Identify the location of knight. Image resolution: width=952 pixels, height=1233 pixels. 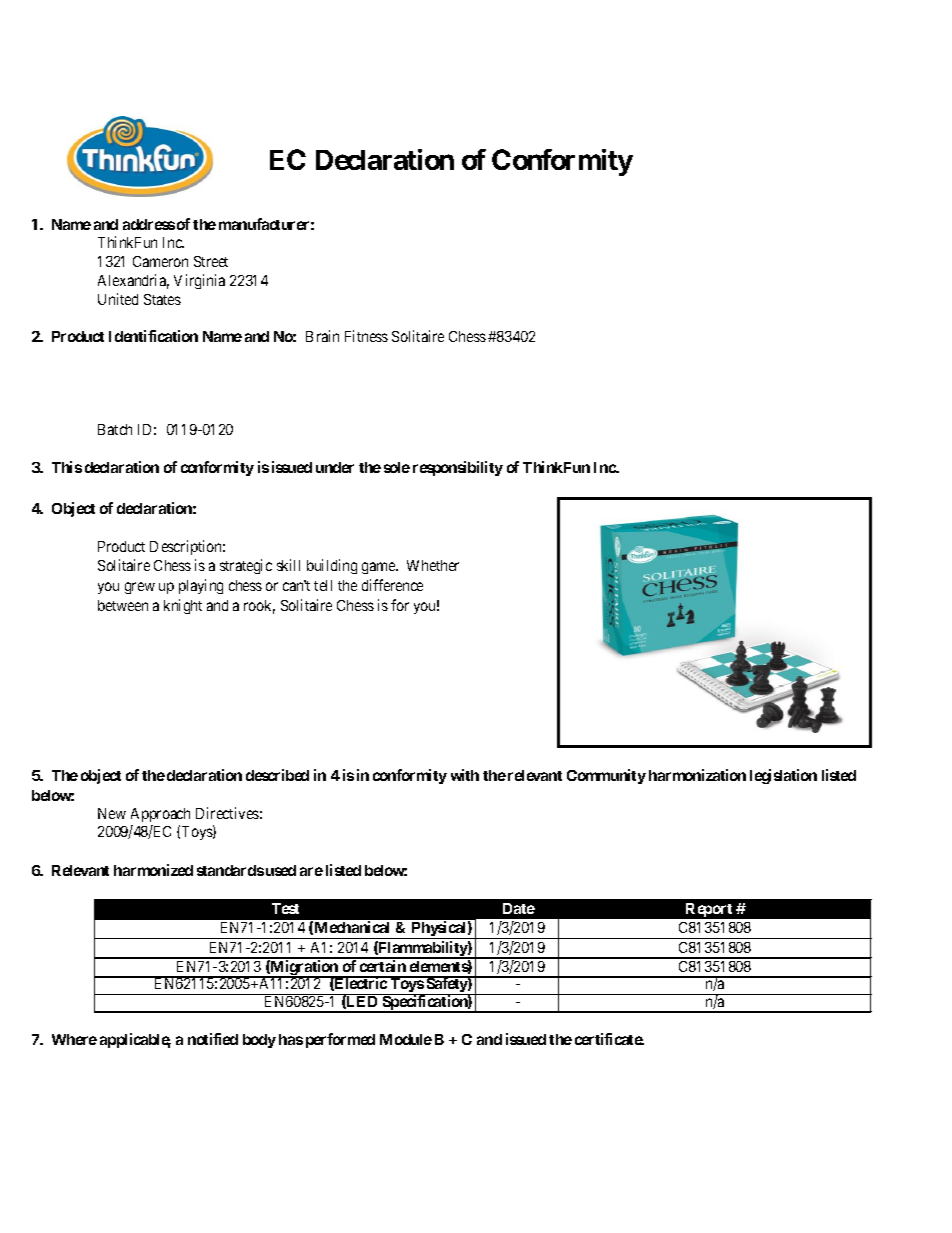
(183, 606).
